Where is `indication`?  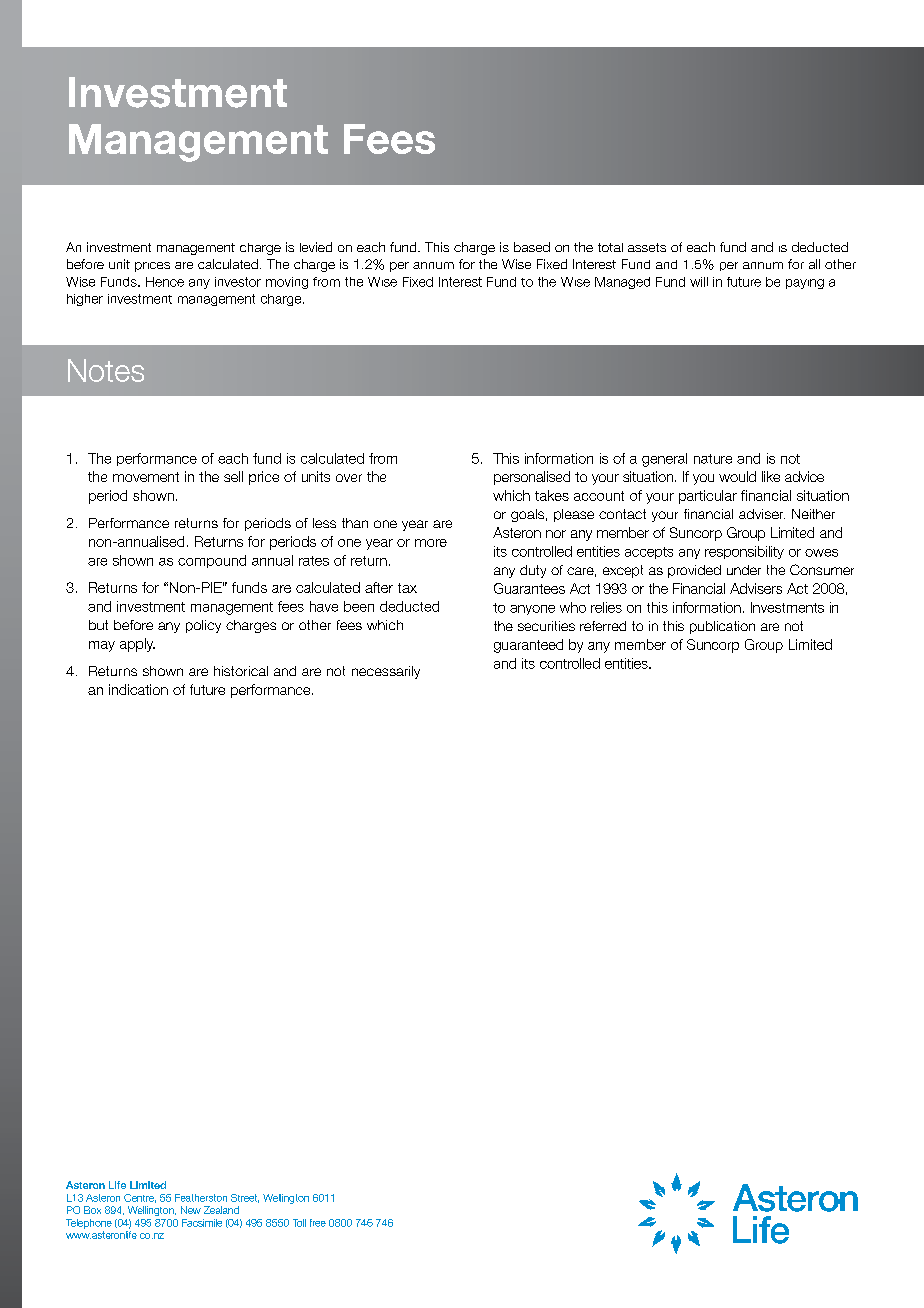
indication is located at coordinates (138, 689).
